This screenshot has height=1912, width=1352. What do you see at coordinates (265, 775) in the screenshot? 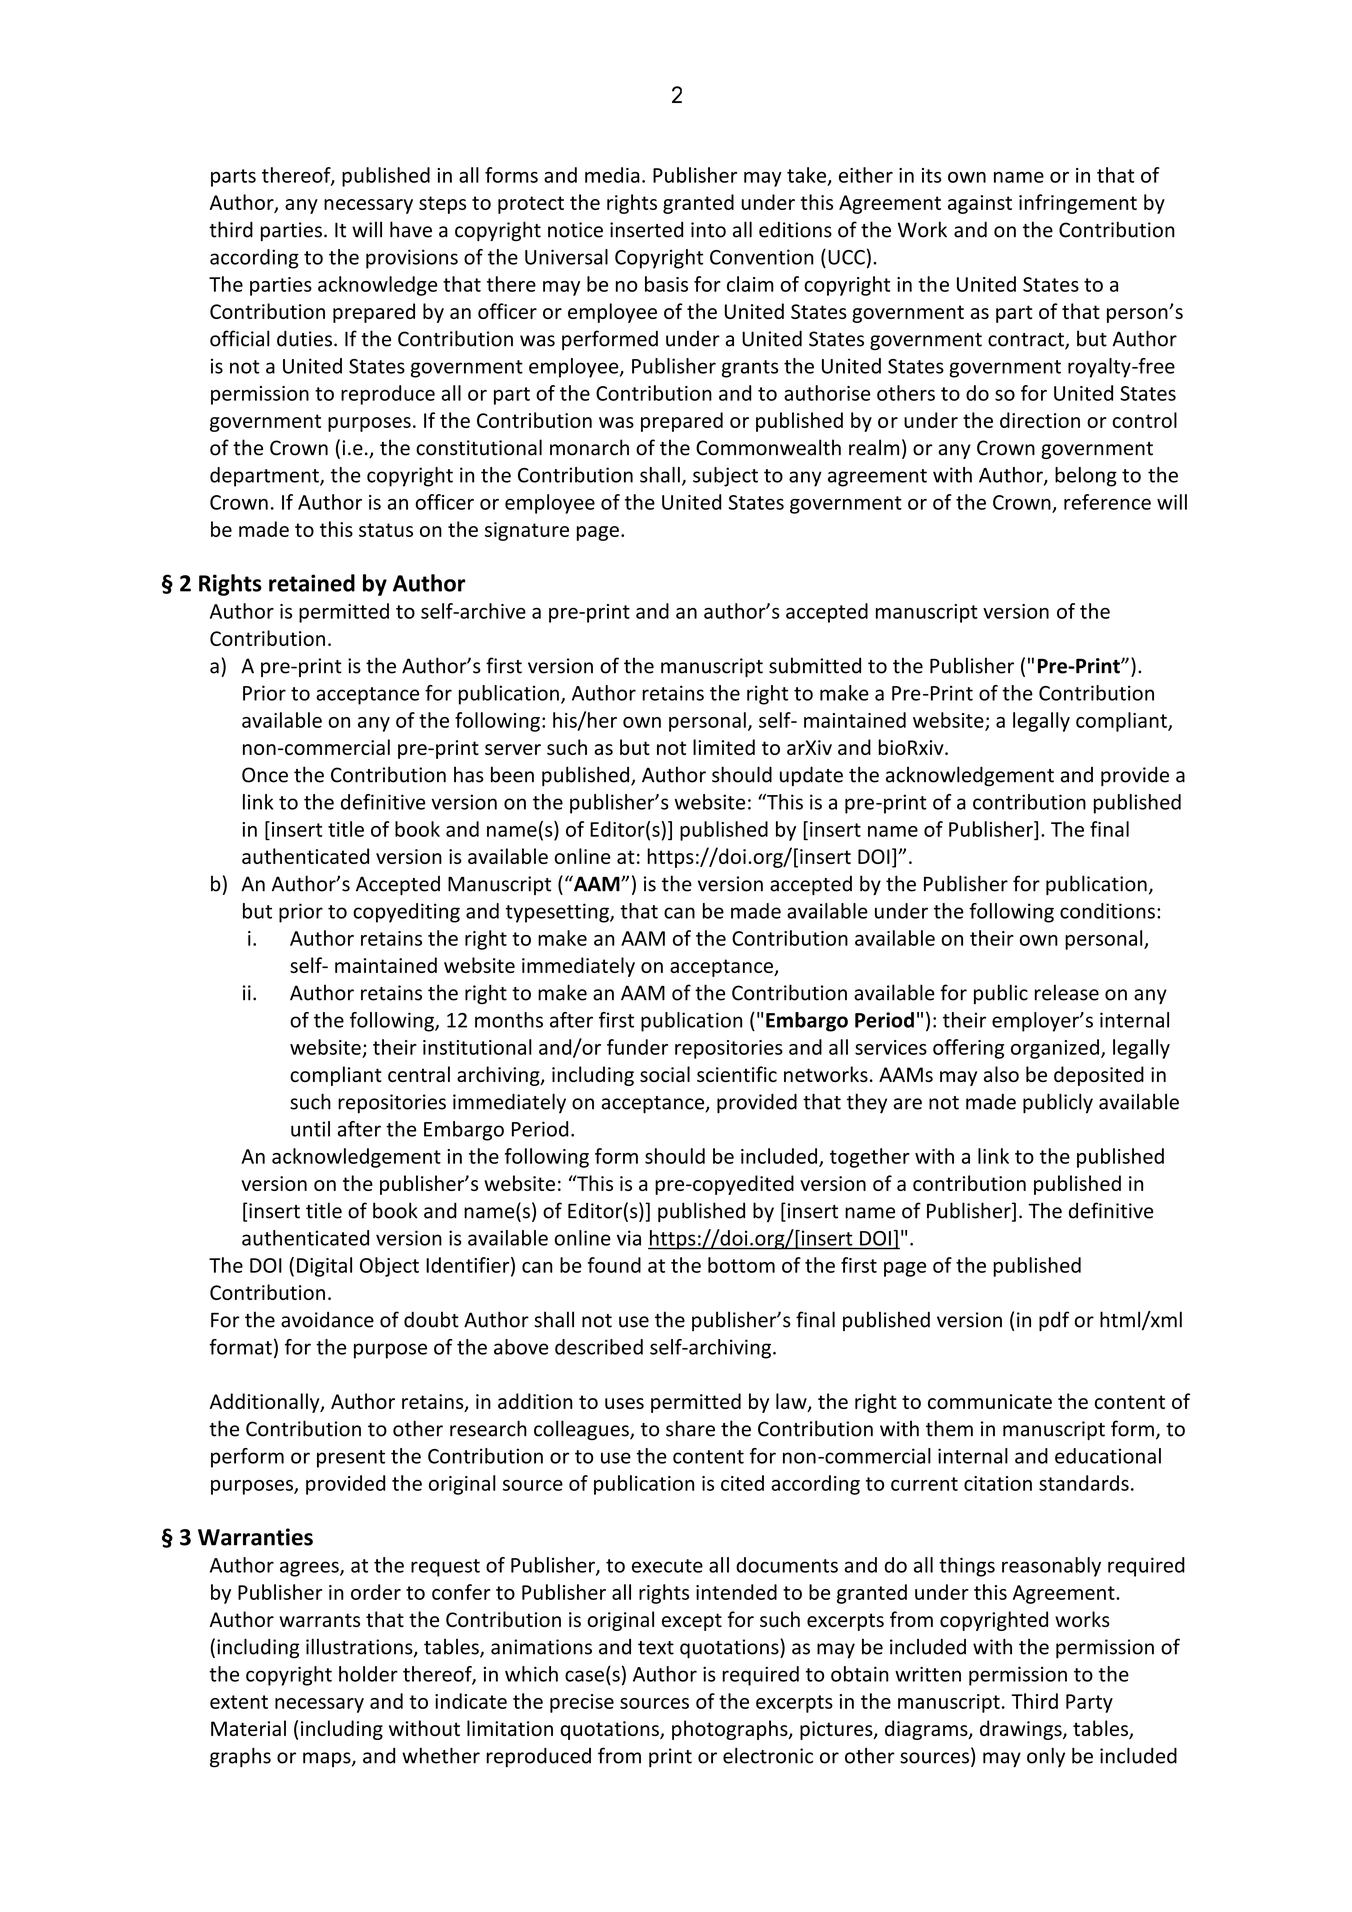
I see `Once` at bounding box center [265, 775].
